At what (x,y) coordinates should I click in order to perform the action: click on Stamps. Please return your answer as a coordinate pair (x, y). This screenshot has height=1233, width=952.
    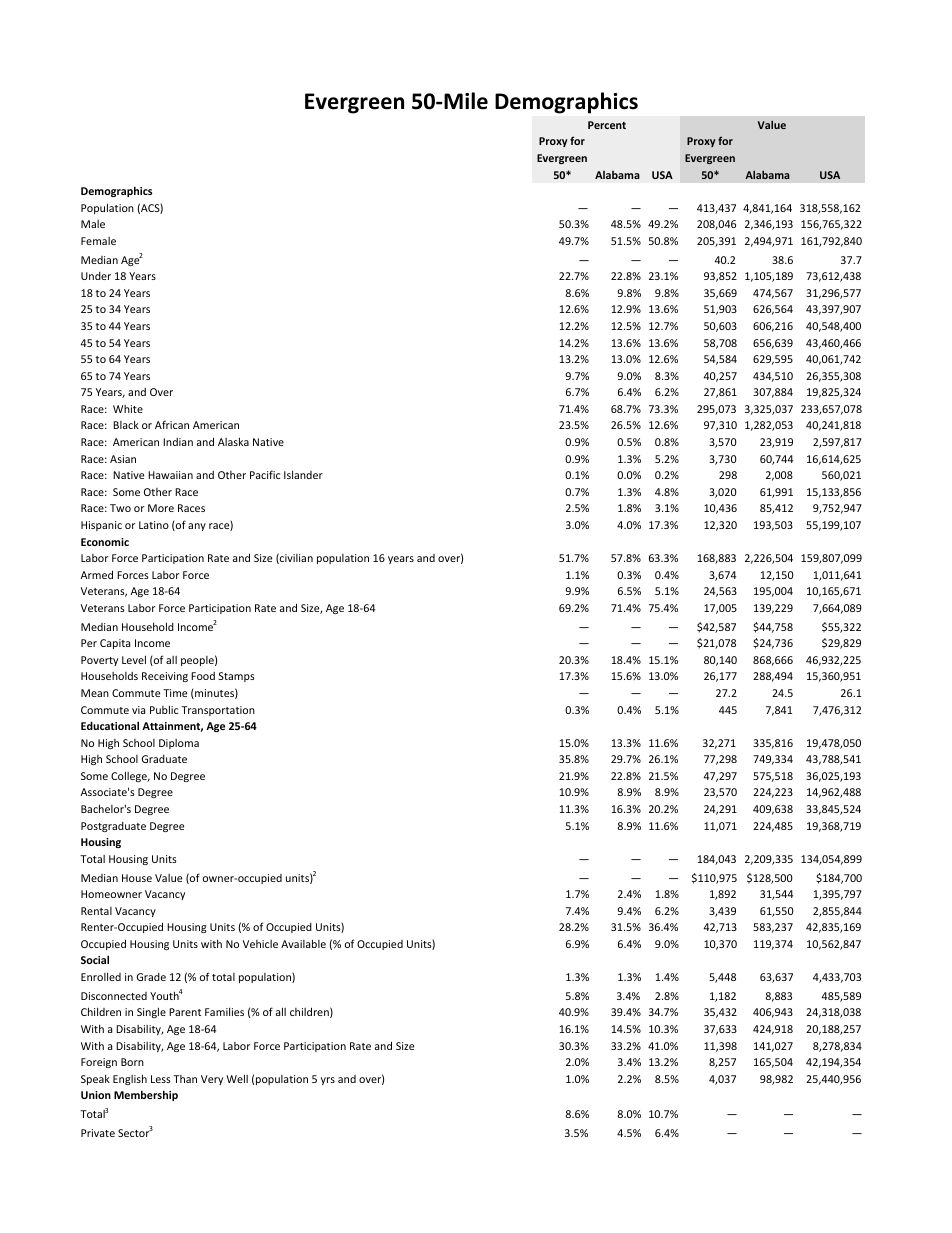
    Looking at the image, I should click on (237, 677).
